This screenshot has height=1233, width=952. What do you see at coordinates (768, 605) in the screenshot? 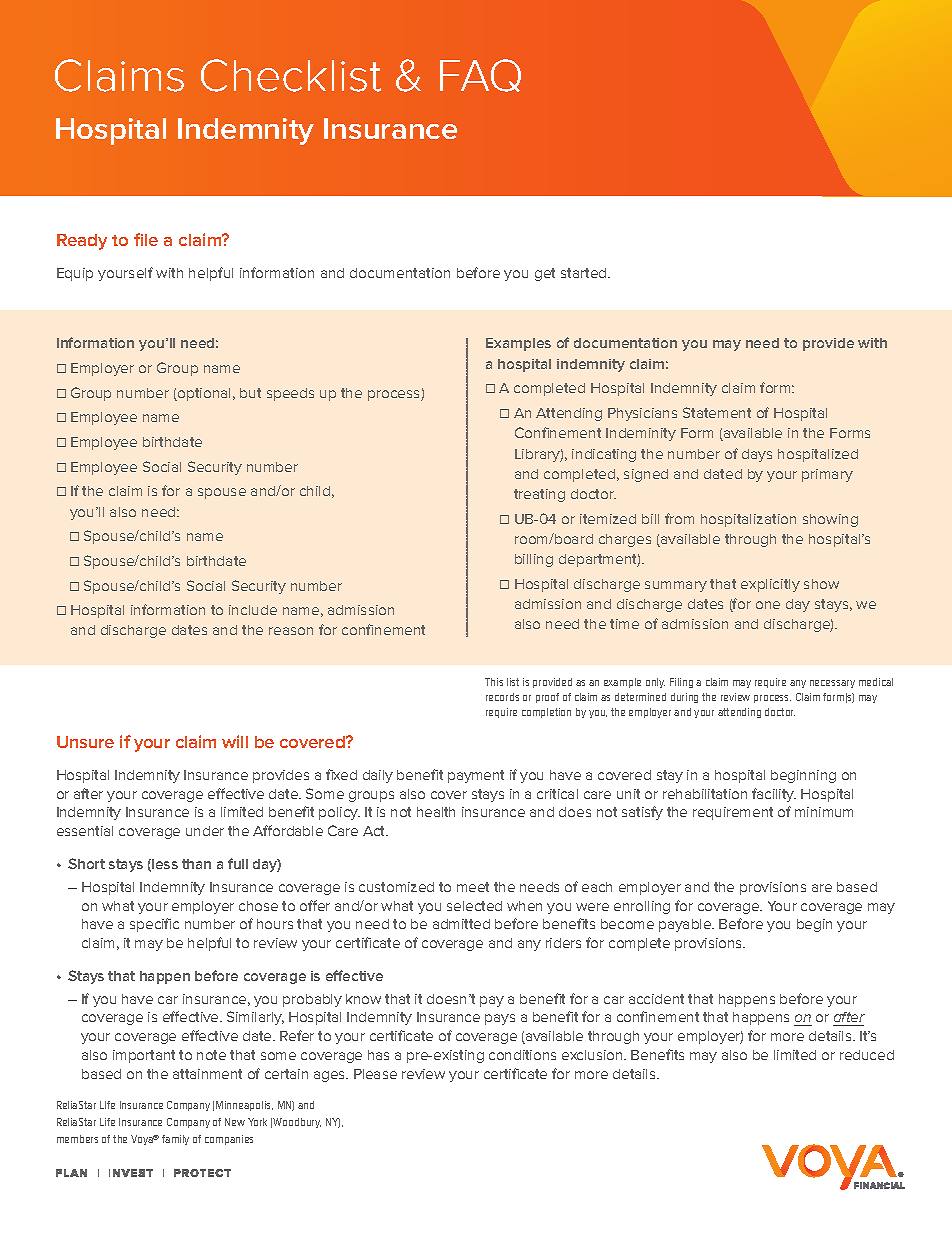
I see `one` at bounding box center [768, 605].
